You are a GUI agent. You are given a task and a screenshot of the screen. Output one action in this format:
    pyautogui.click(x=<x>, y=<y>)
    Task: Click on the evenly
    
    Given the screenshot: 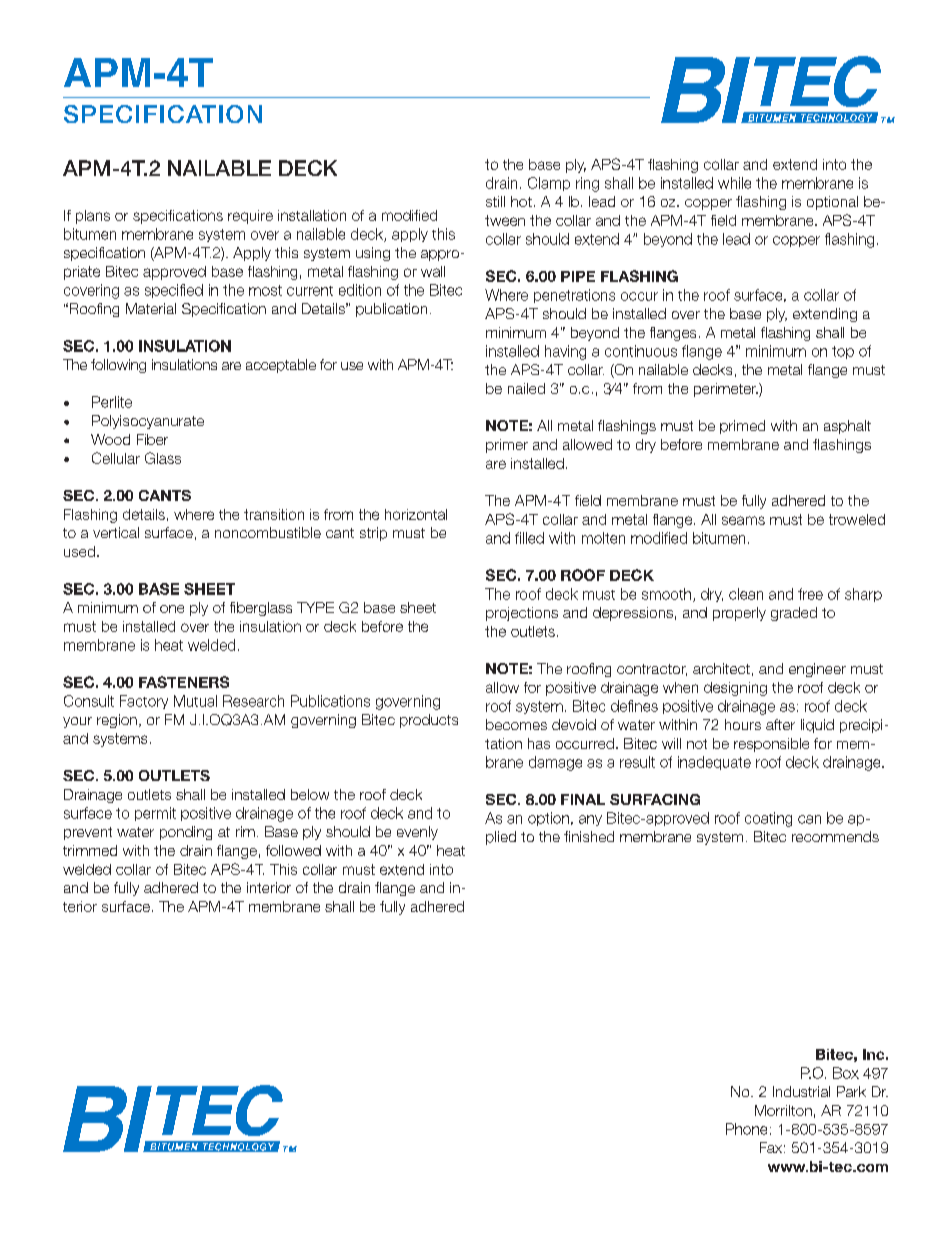 What is the action you would take?
    pyautogui.click(x=417, y=833)
